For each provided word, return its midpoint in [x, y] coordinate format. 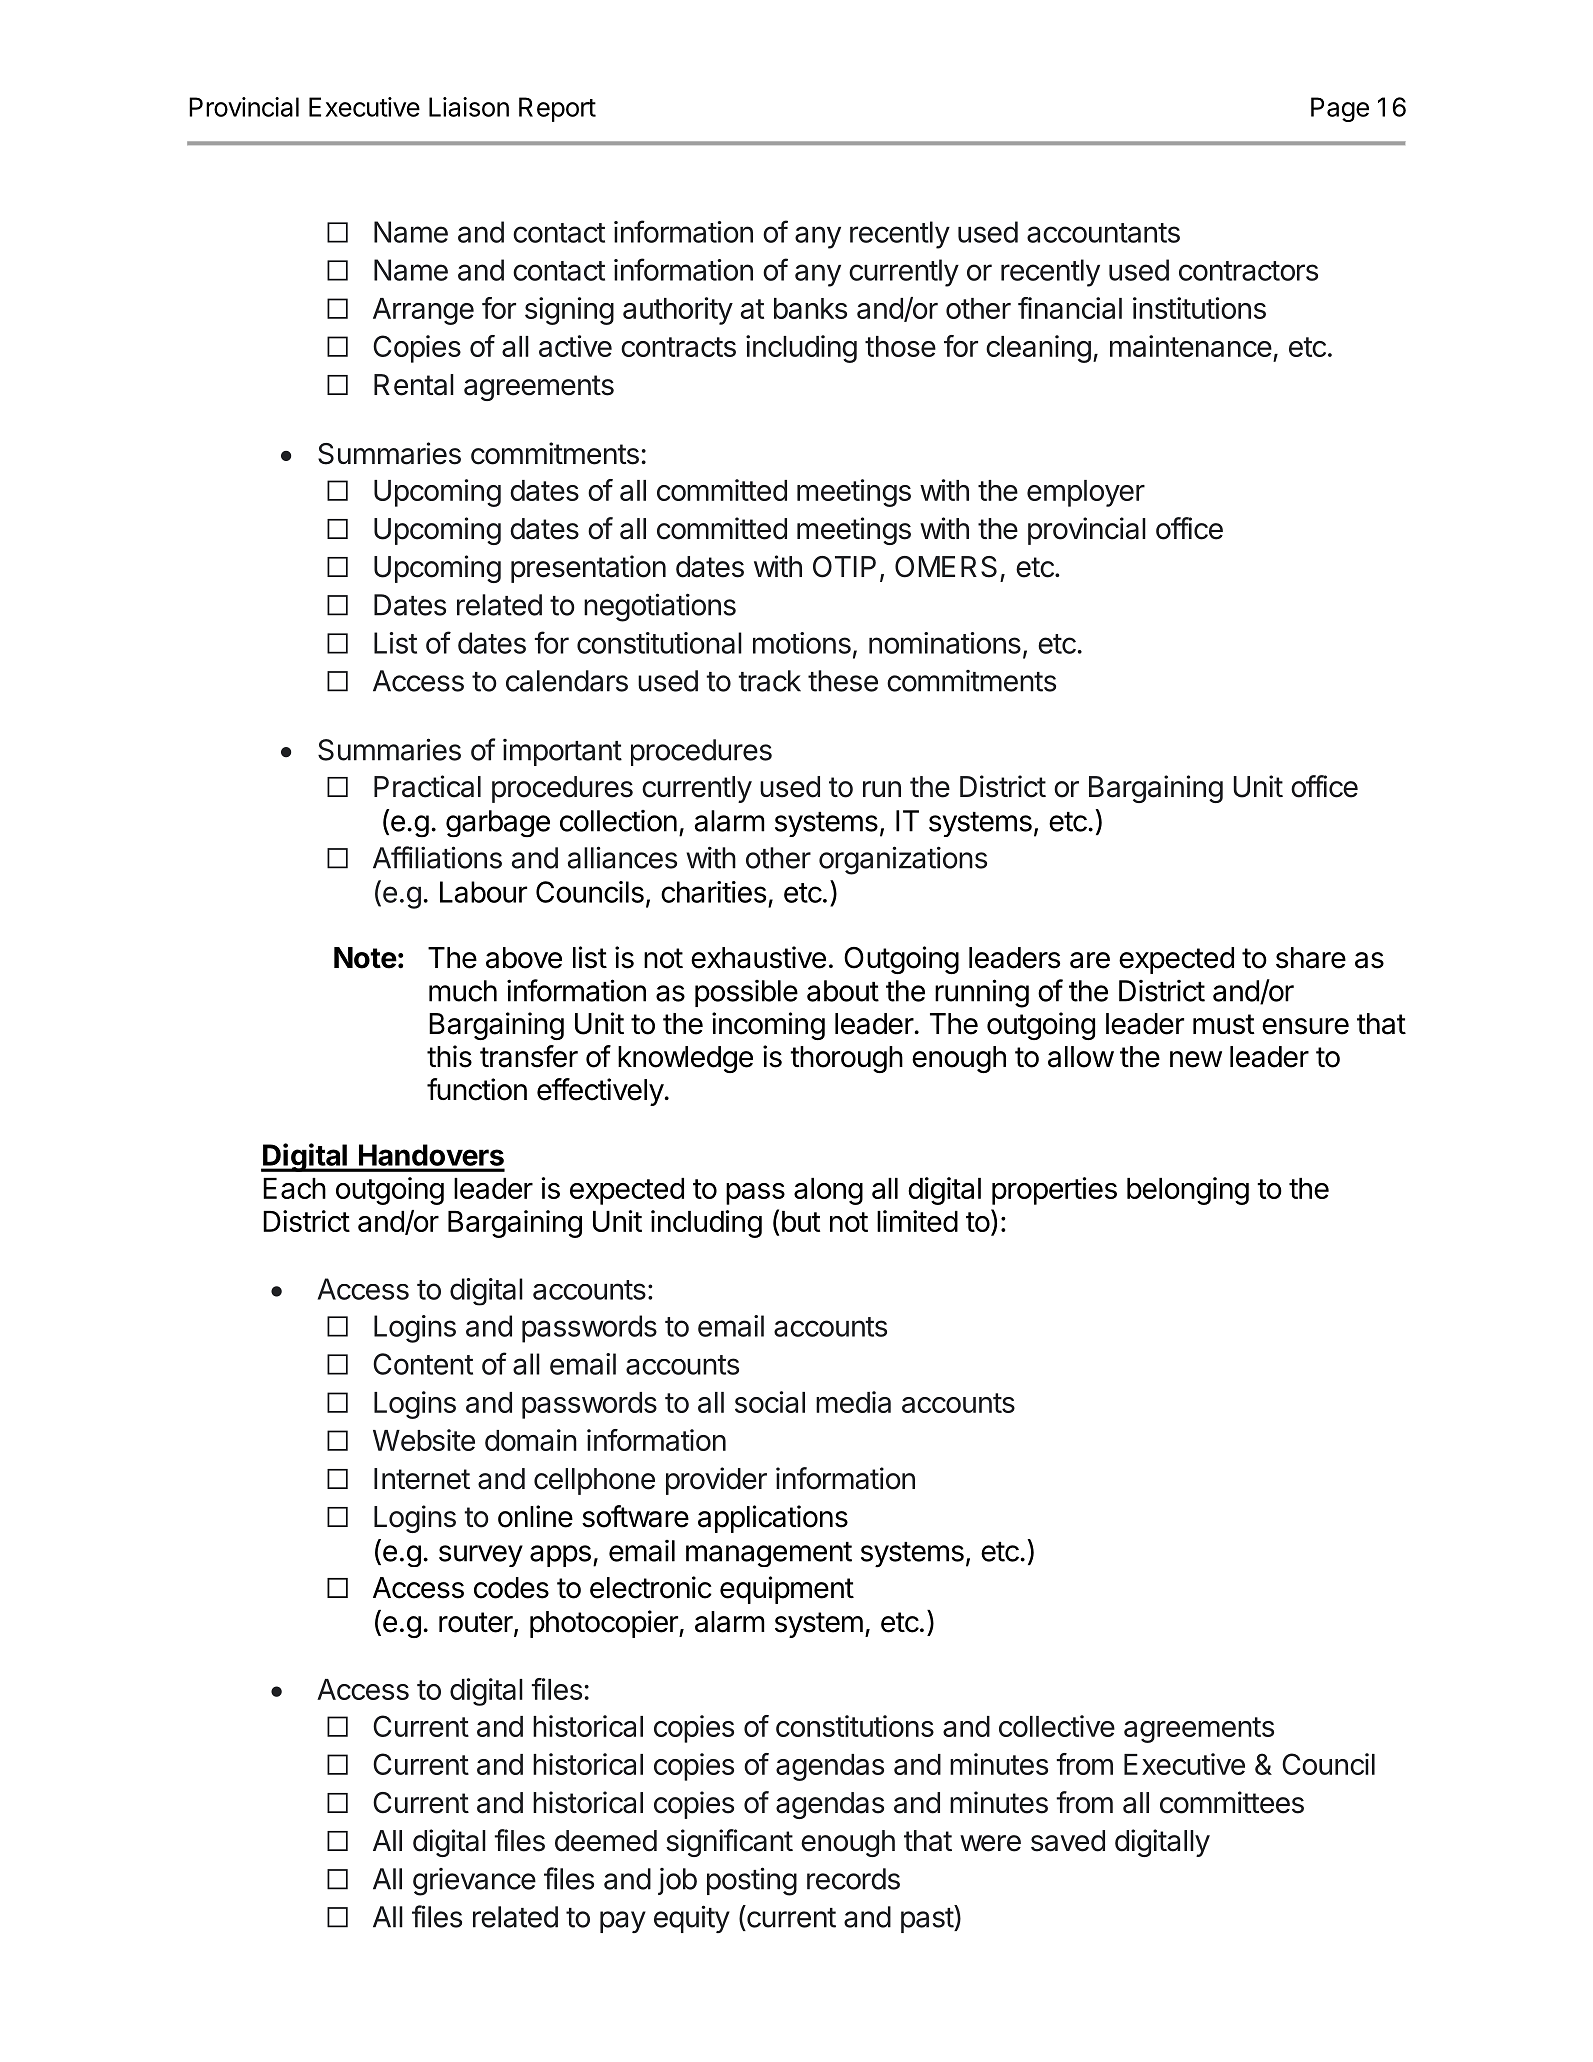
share [1311, 958]
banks [810, 308]
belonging [1188, 1191]
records [853, 1879]
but [801, 1221]
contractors [1248, 271]
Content [423, 1364]
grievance [474, 1882]
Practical [427, 786]
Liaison [469, 107]
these [843, 681]
